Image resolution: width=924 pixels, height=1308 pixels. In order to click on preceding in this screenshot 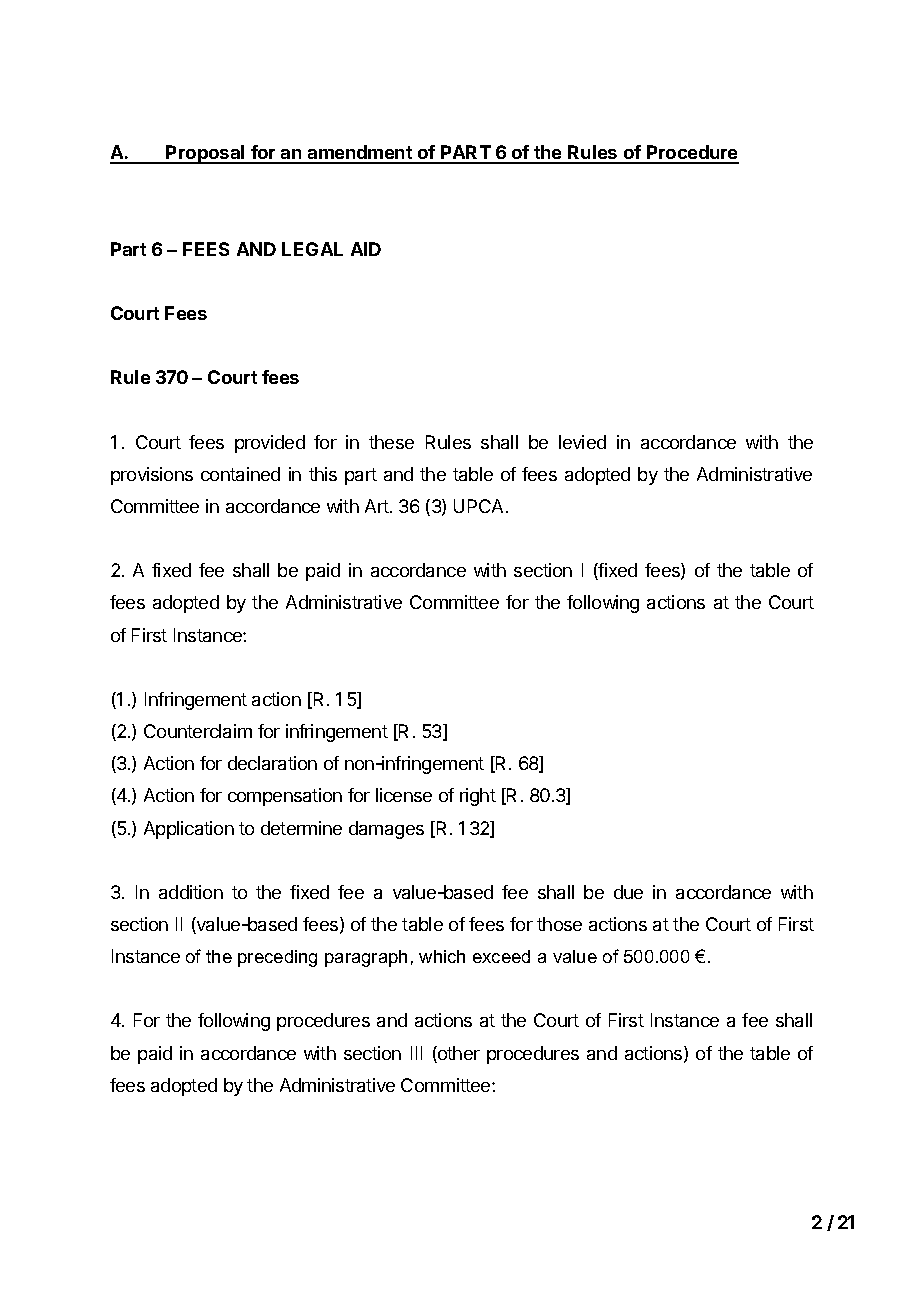, I will do `click(277, 958)`.
